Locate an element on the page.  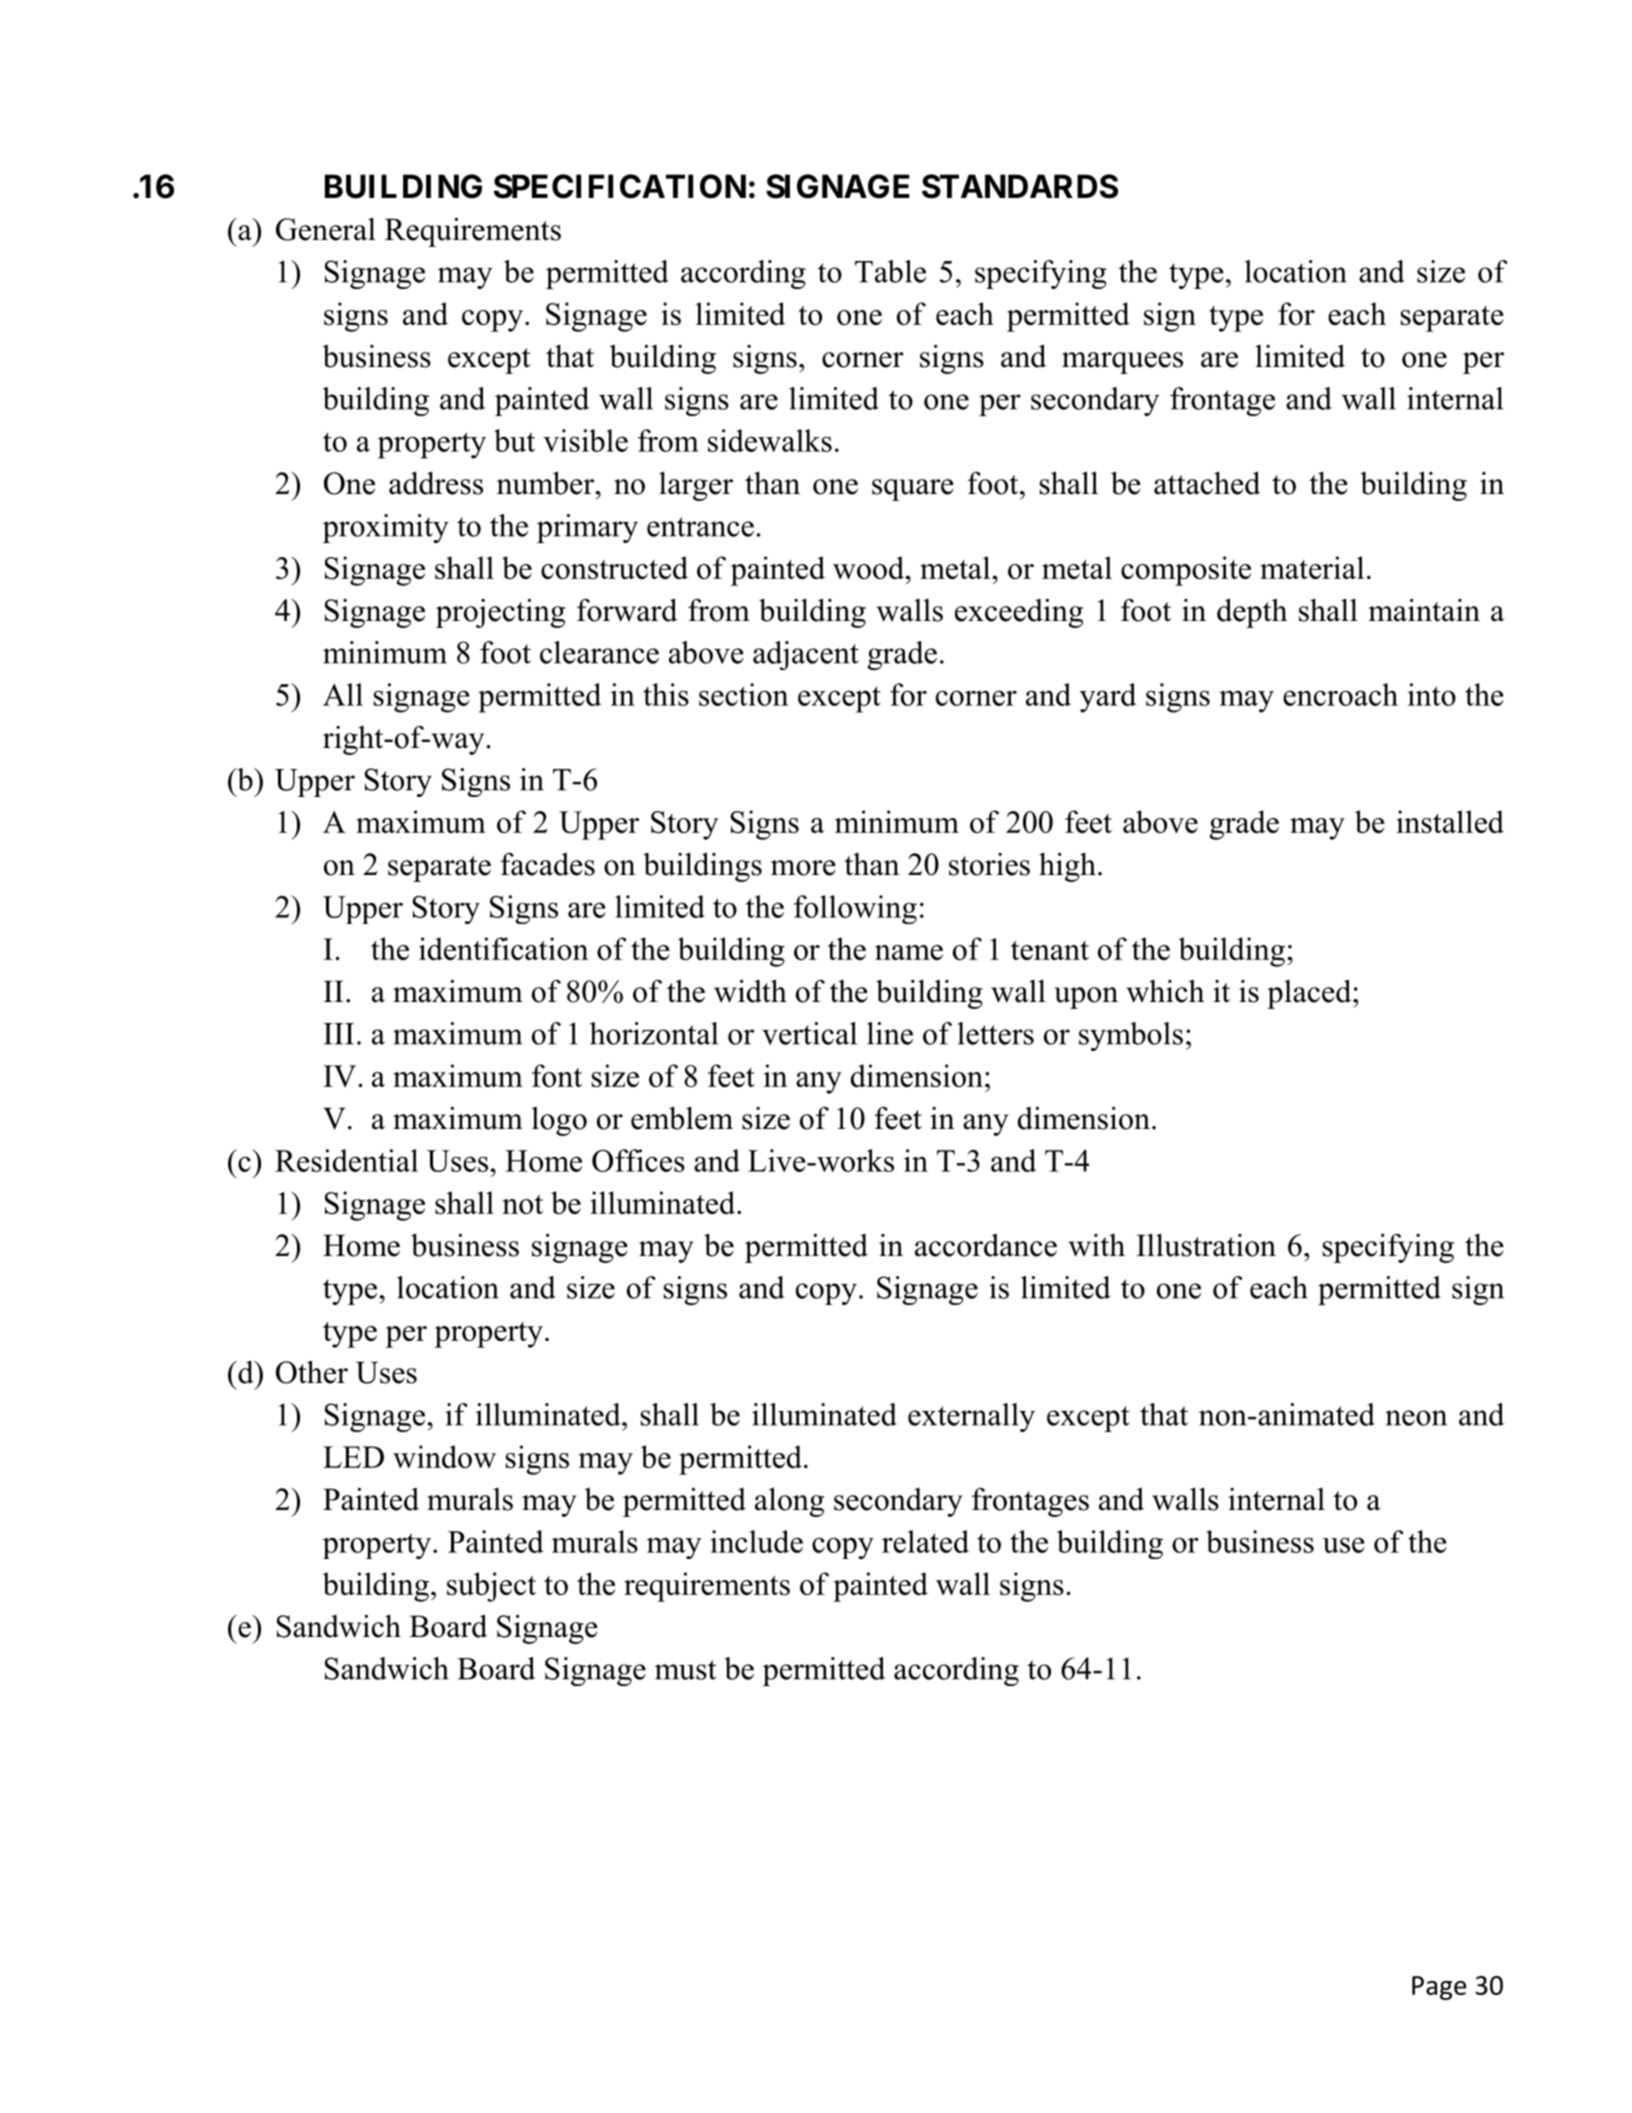
placed is located at coordinates (1310, 994).
